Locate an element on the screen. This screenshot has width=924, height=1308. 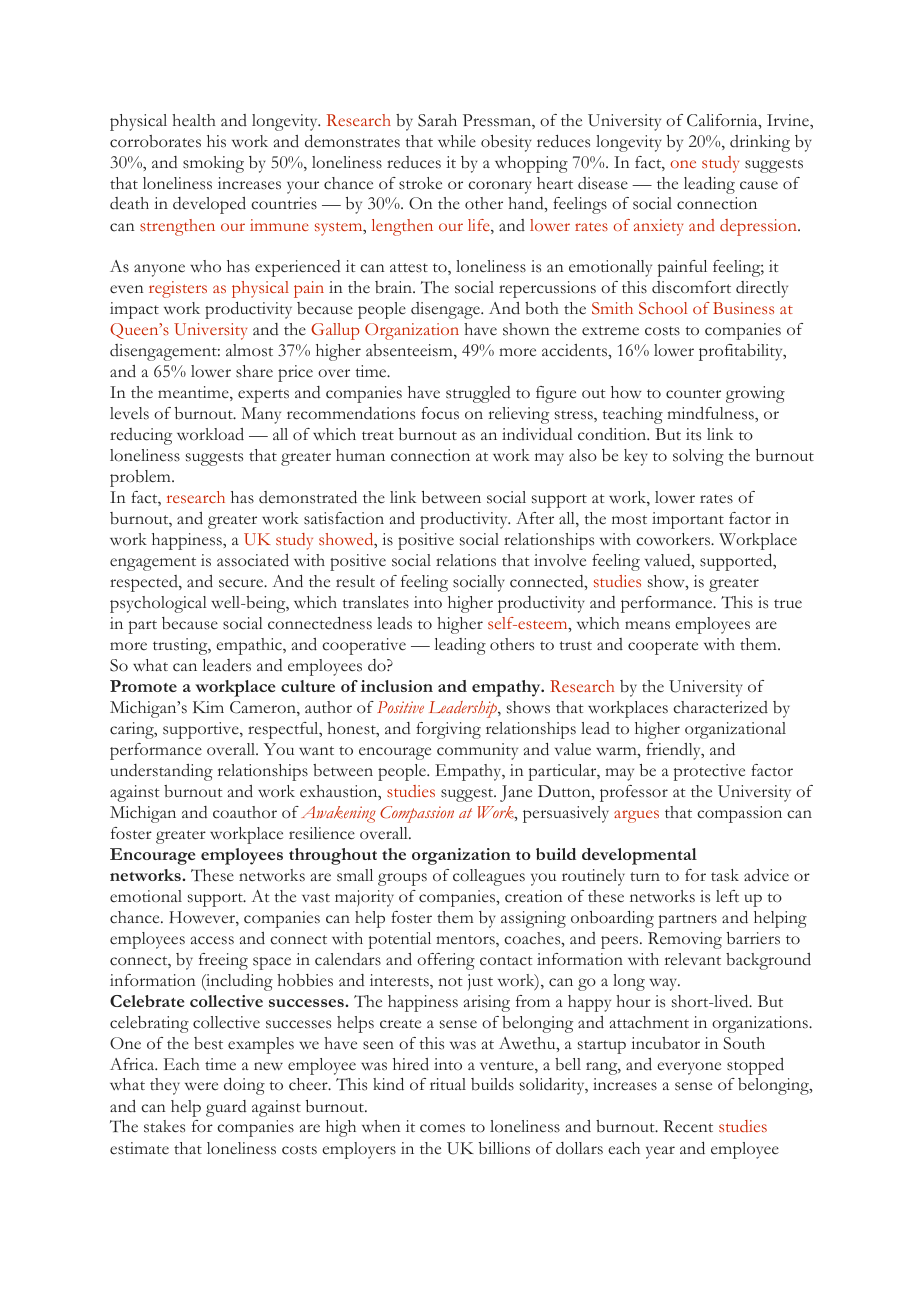
drinking is located at coordinates (760, 143).
